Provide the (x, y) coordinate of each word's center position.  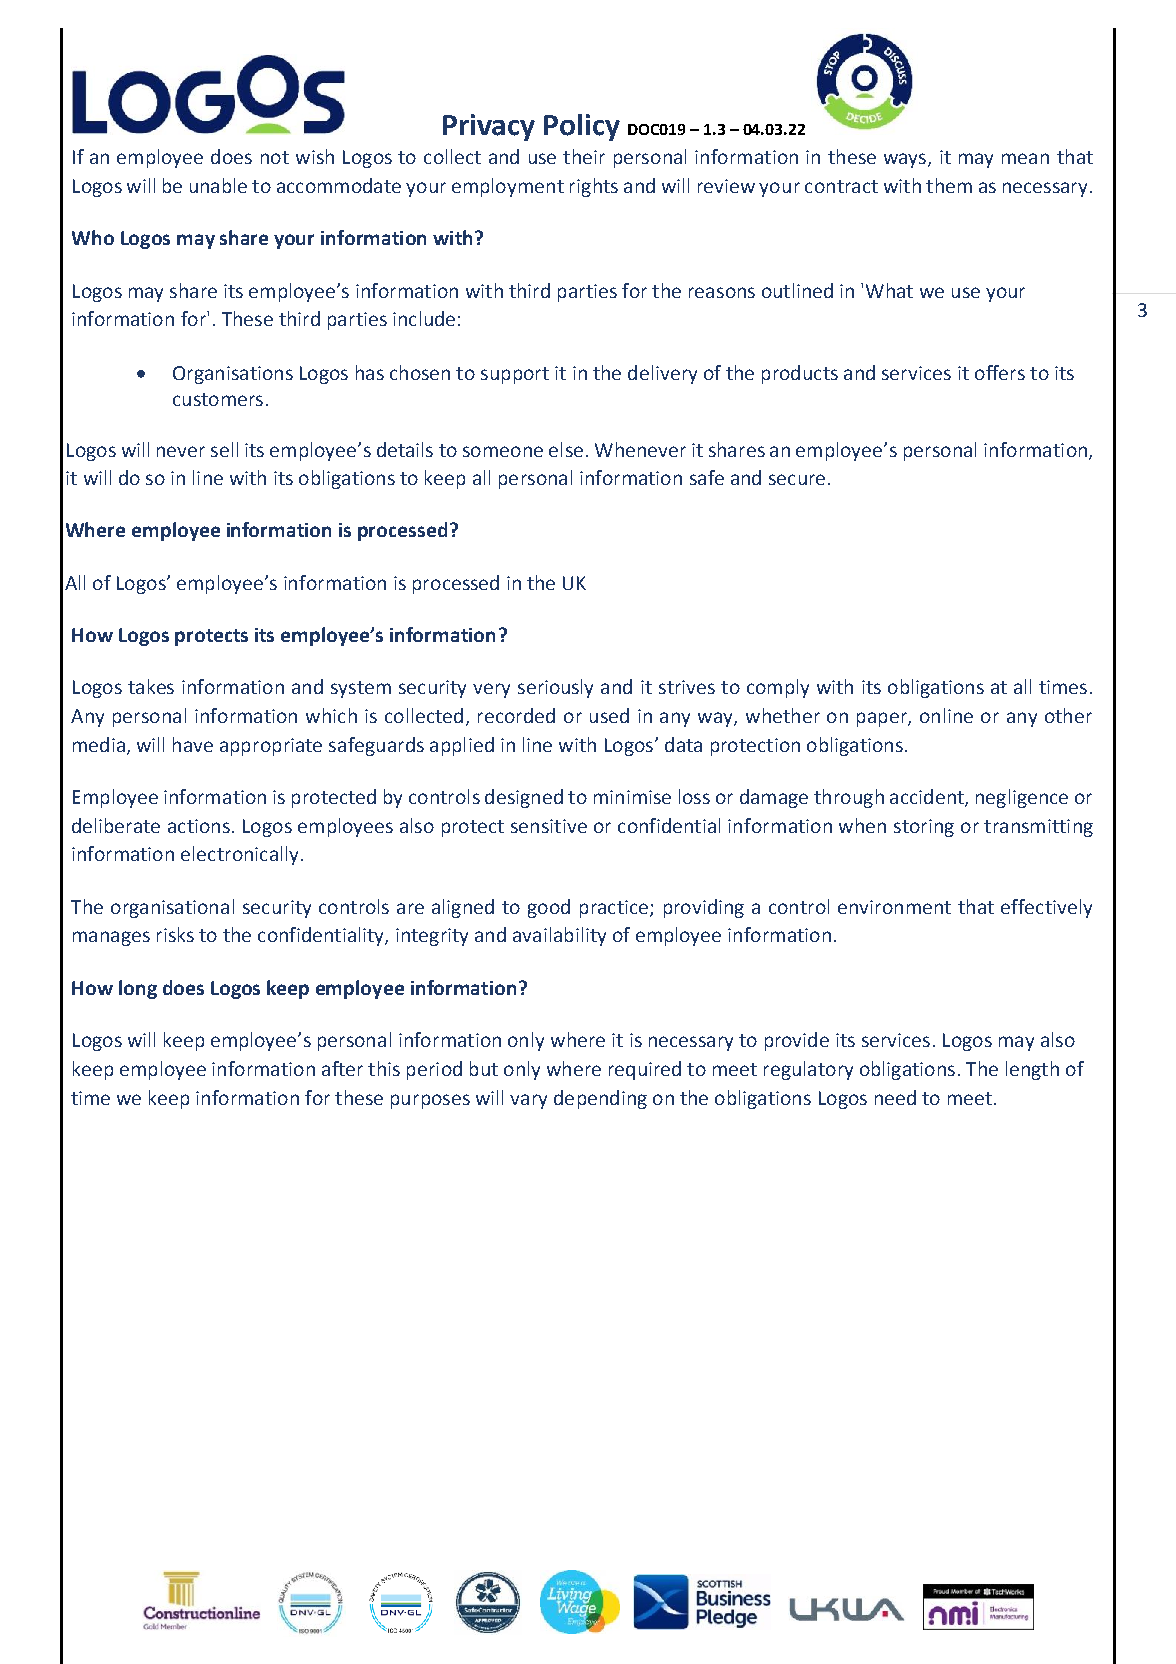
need (895, 1097)
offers (1000, 372)
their (584, 156)
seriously (555, 688)
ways (905, 160)
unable (218, 185)
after (342, 1068)
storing (924, 828)
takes (151, 686)
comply (778, 688)
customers (218, 399)
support (515, 375)
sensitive (549, 826)
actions (199, 826)
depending (600, 1099)
